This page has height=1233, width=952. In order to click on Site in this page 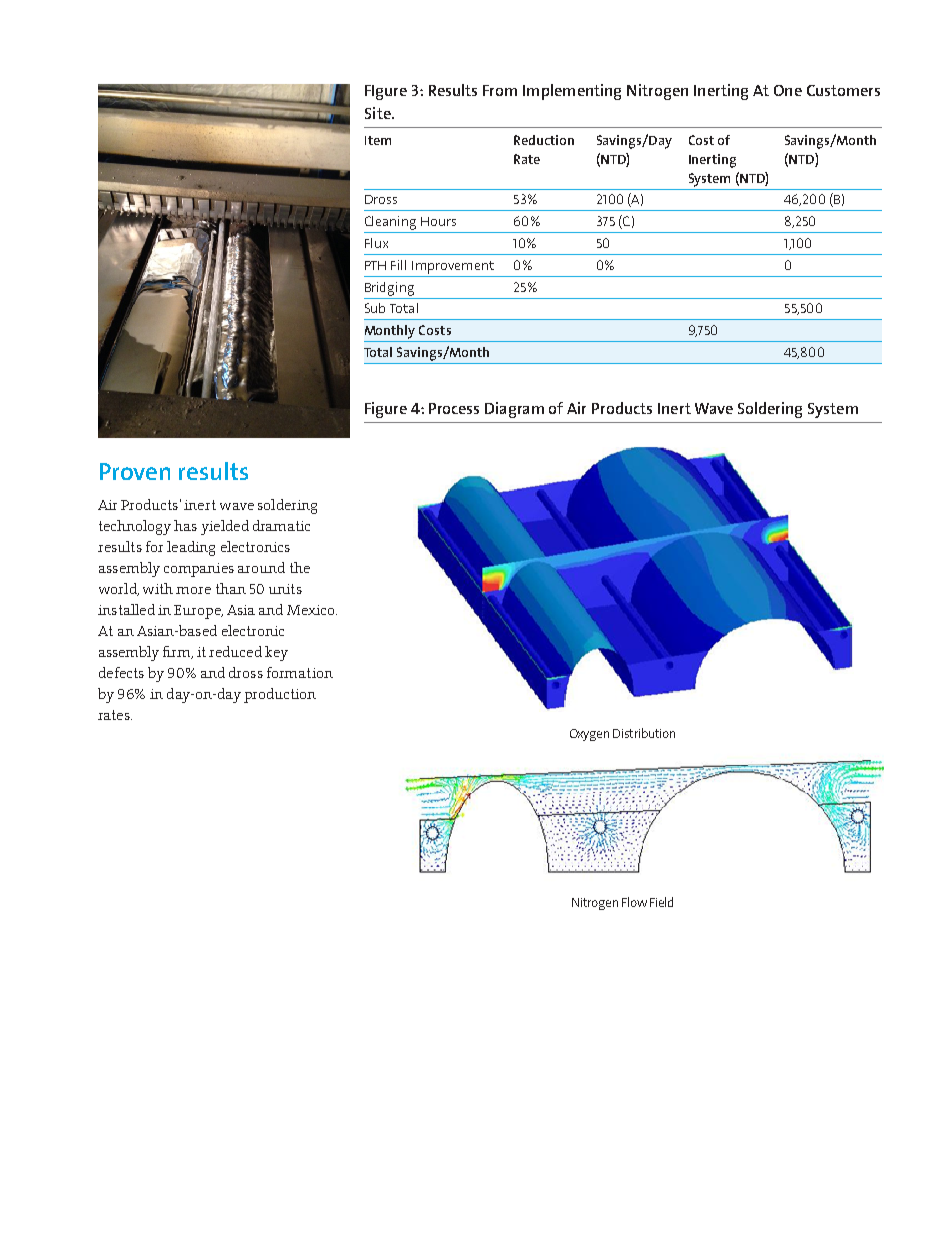, I will do `click(379, 113)`.
